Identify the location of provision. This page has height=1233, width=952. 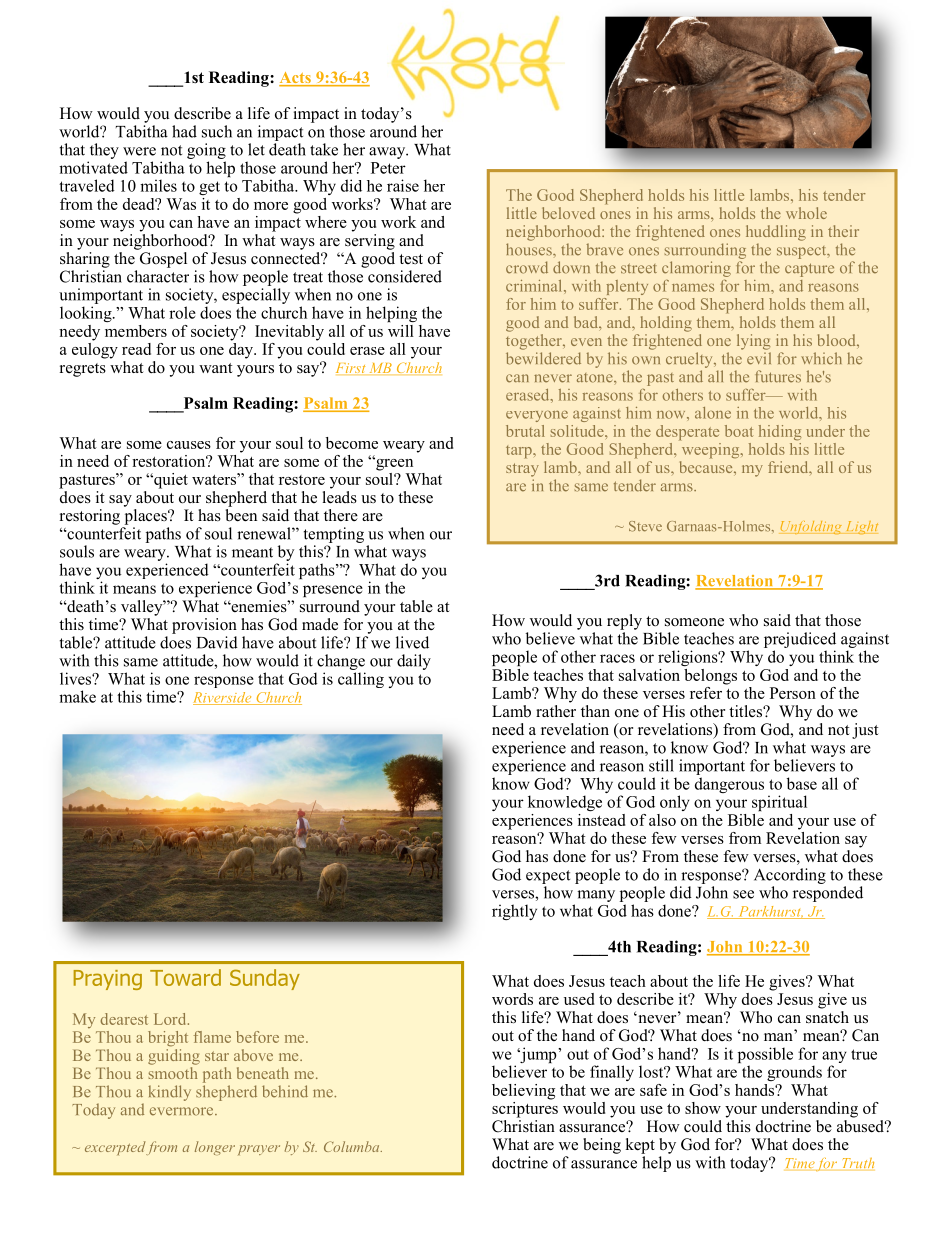
(204, 626).
